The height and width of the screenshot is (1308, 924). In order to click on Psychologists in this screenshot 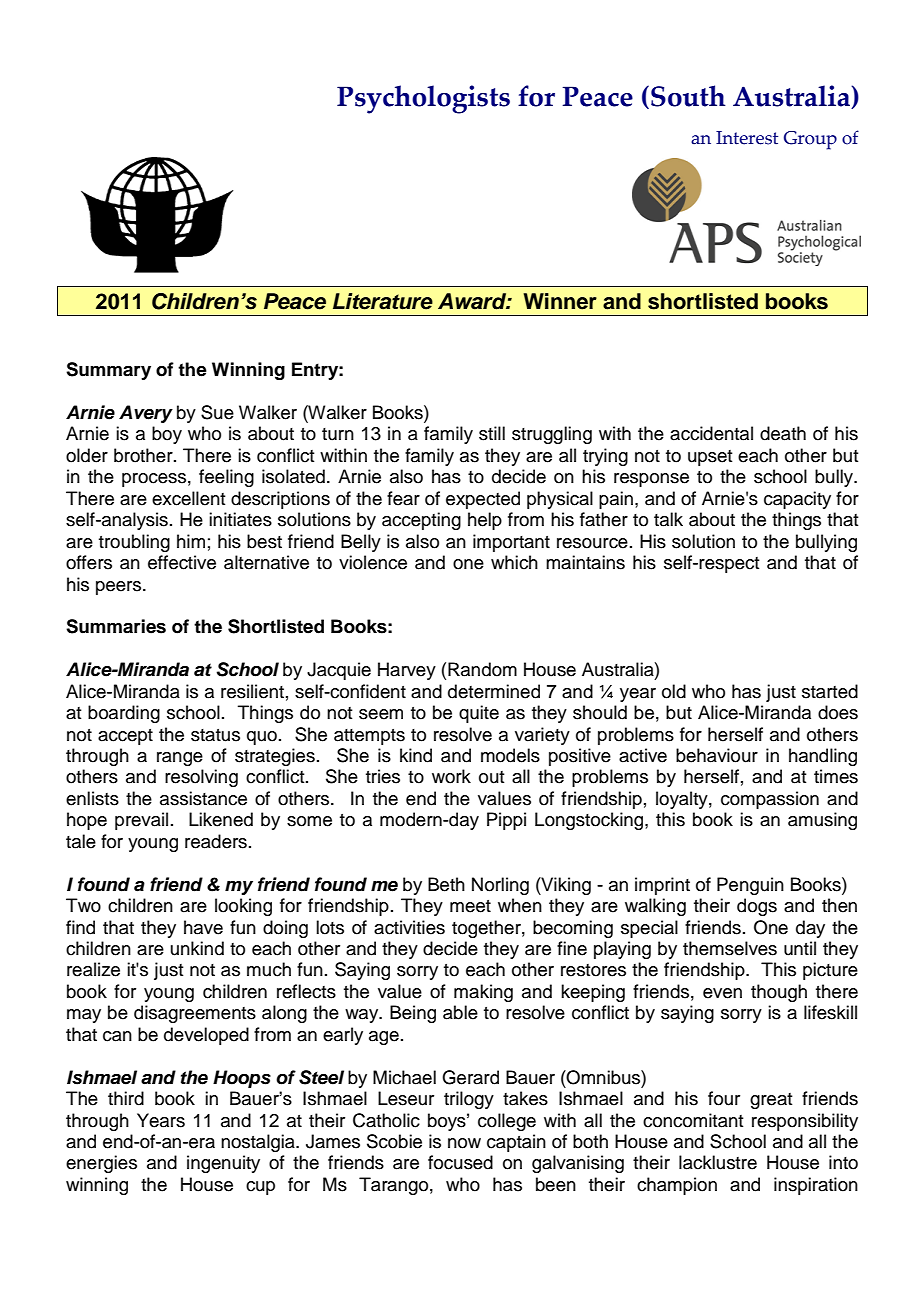, I will do `click(423, 99)`.
